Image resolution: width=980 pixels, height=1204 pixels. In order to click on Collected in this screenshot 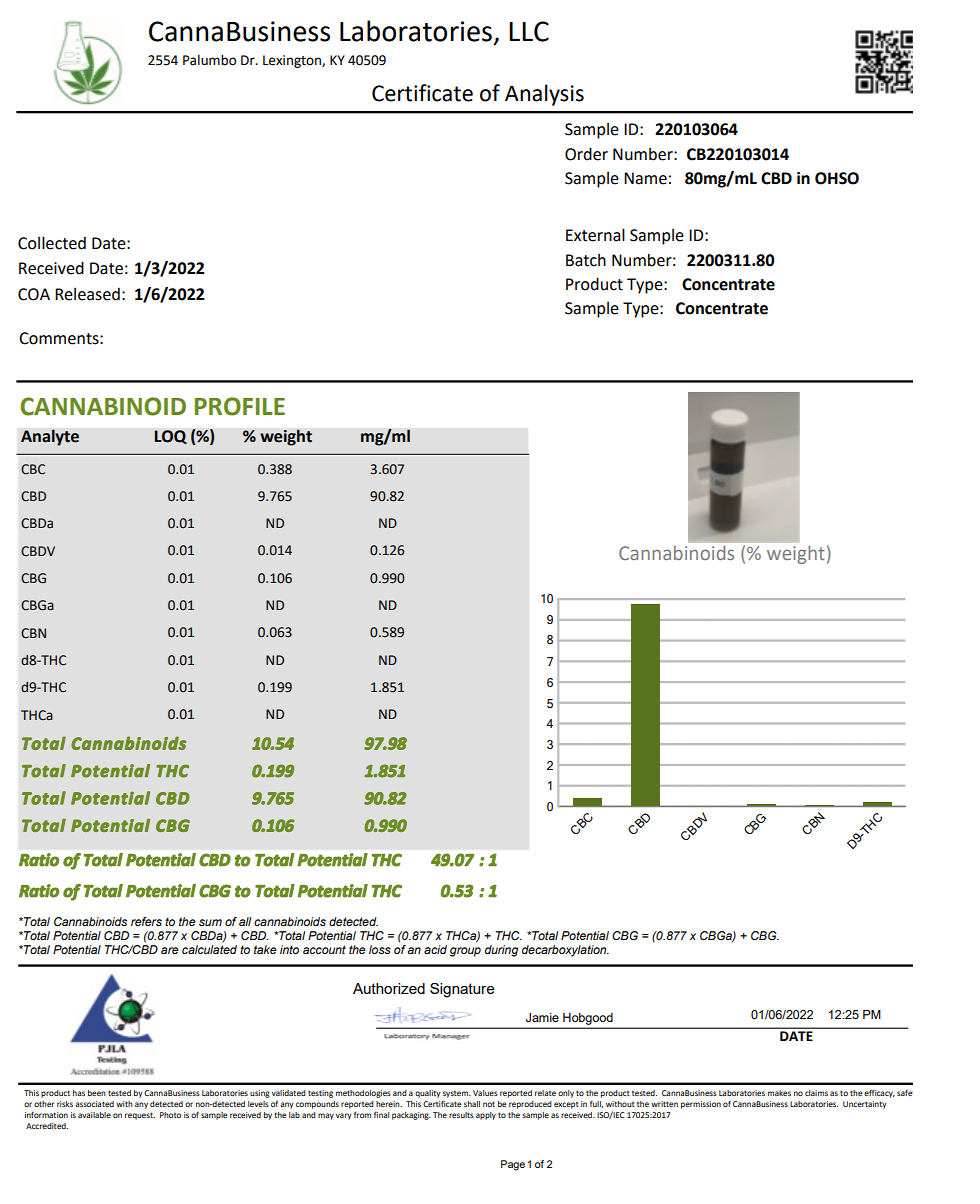, I will do `click(52, 243)`.
